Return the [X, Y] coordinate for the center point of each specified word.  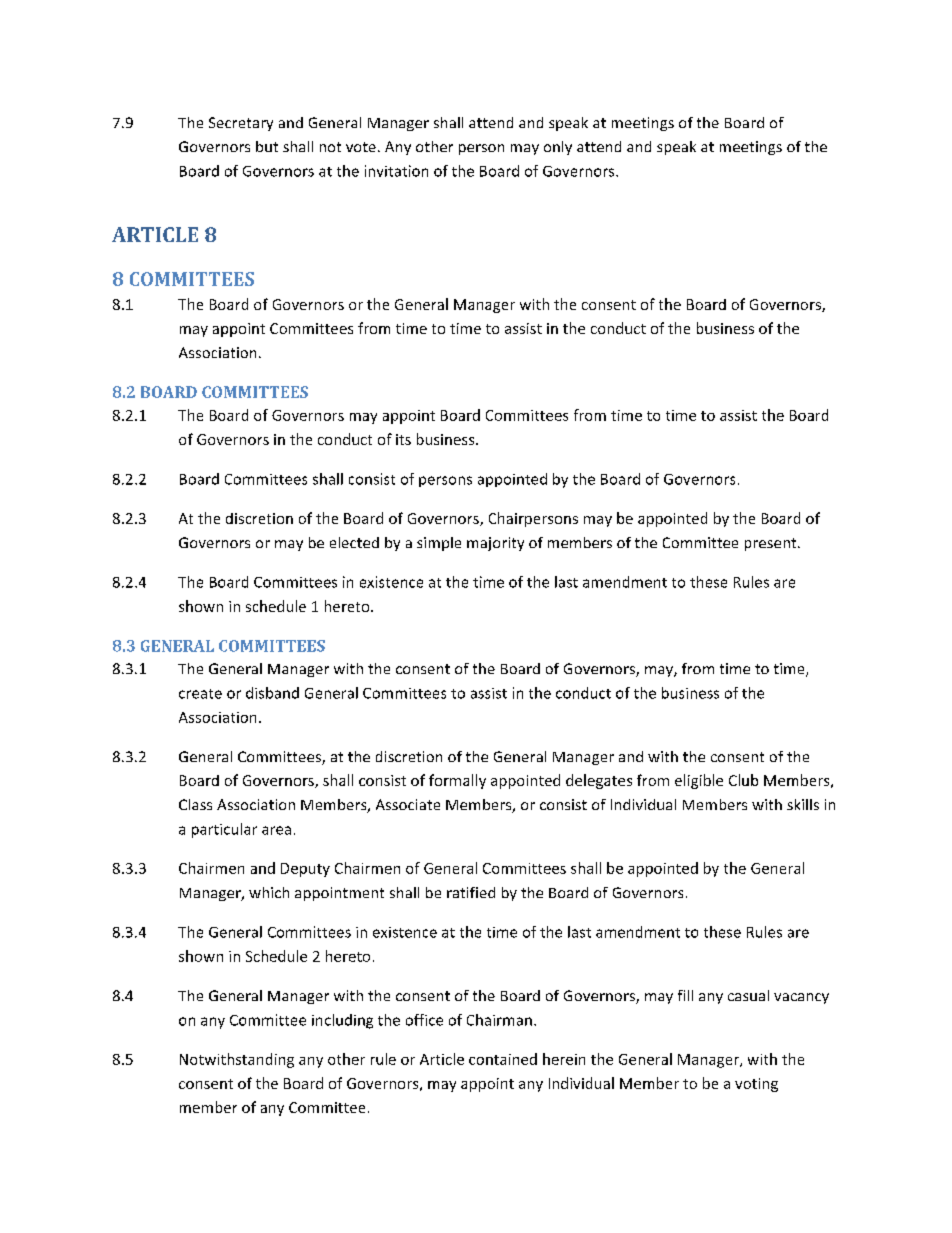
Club [743, 780]
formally [457, 781]
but [267, 146]
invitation [396, 171]
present [772, 544]
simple [439, 544]
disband [272, 693]
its [403, 439]
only [558, 148]
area [276, 830]
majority [495, 544]
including [342, 1021]
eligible [699, 781]
